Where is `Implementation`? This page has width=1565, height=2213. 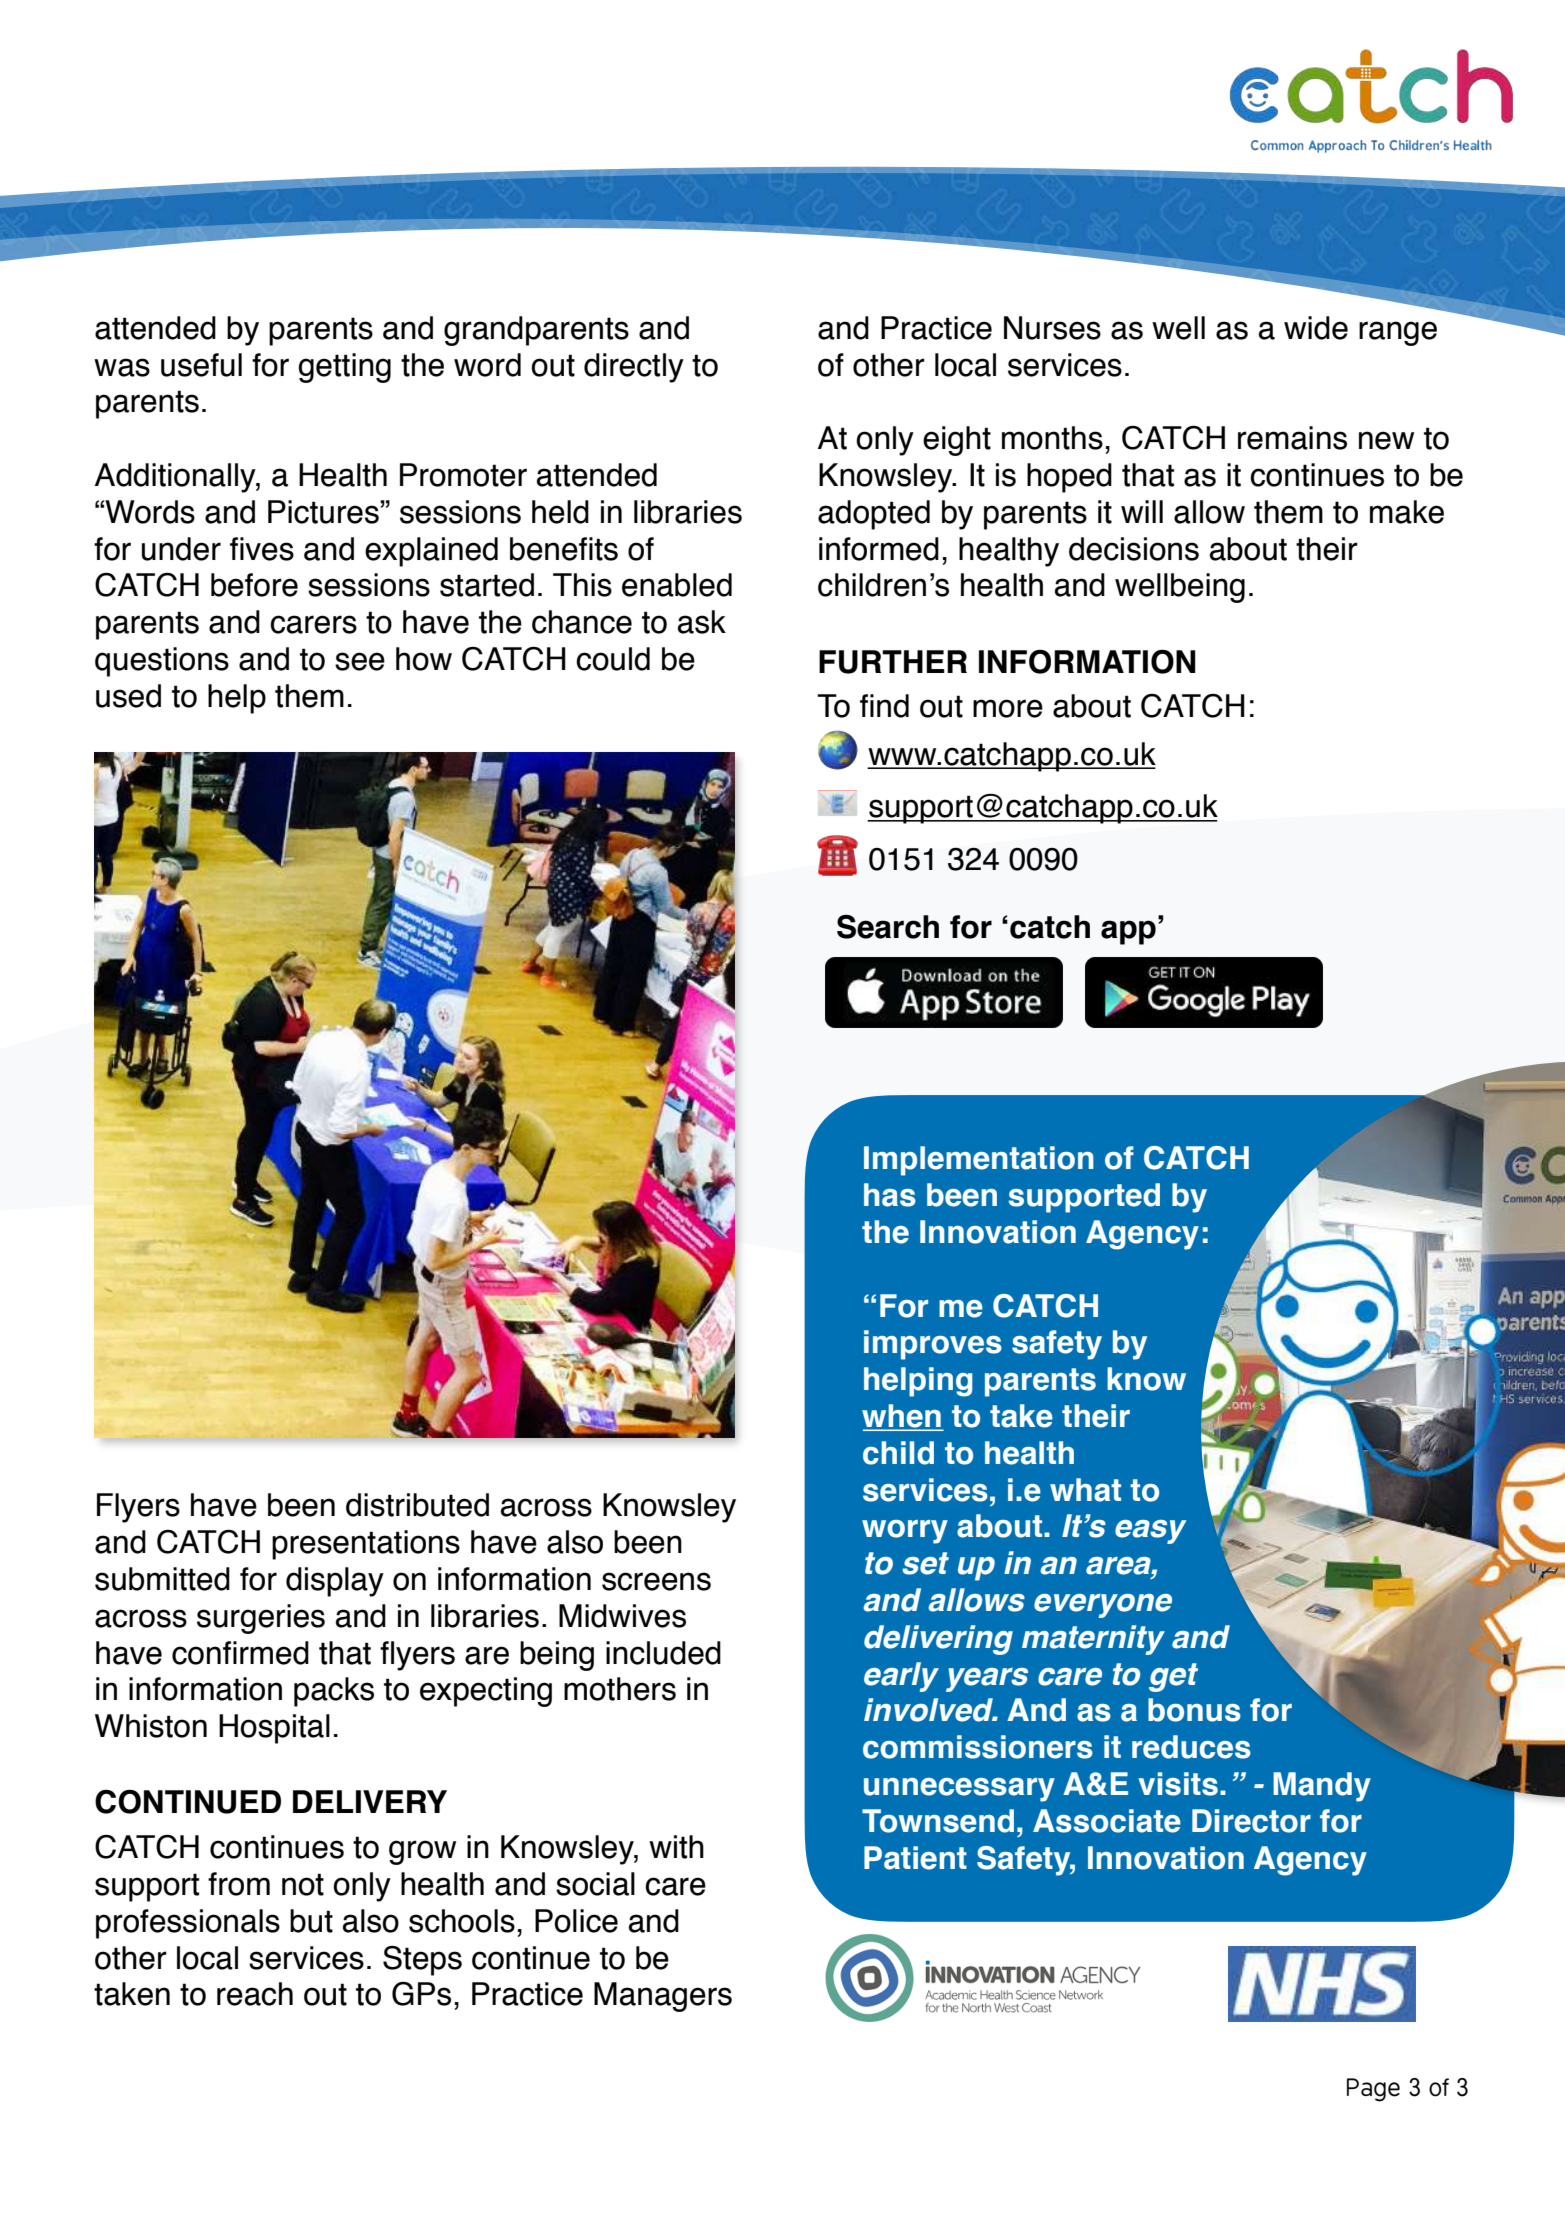 Implementation is located at coordinates (979, 1161).
